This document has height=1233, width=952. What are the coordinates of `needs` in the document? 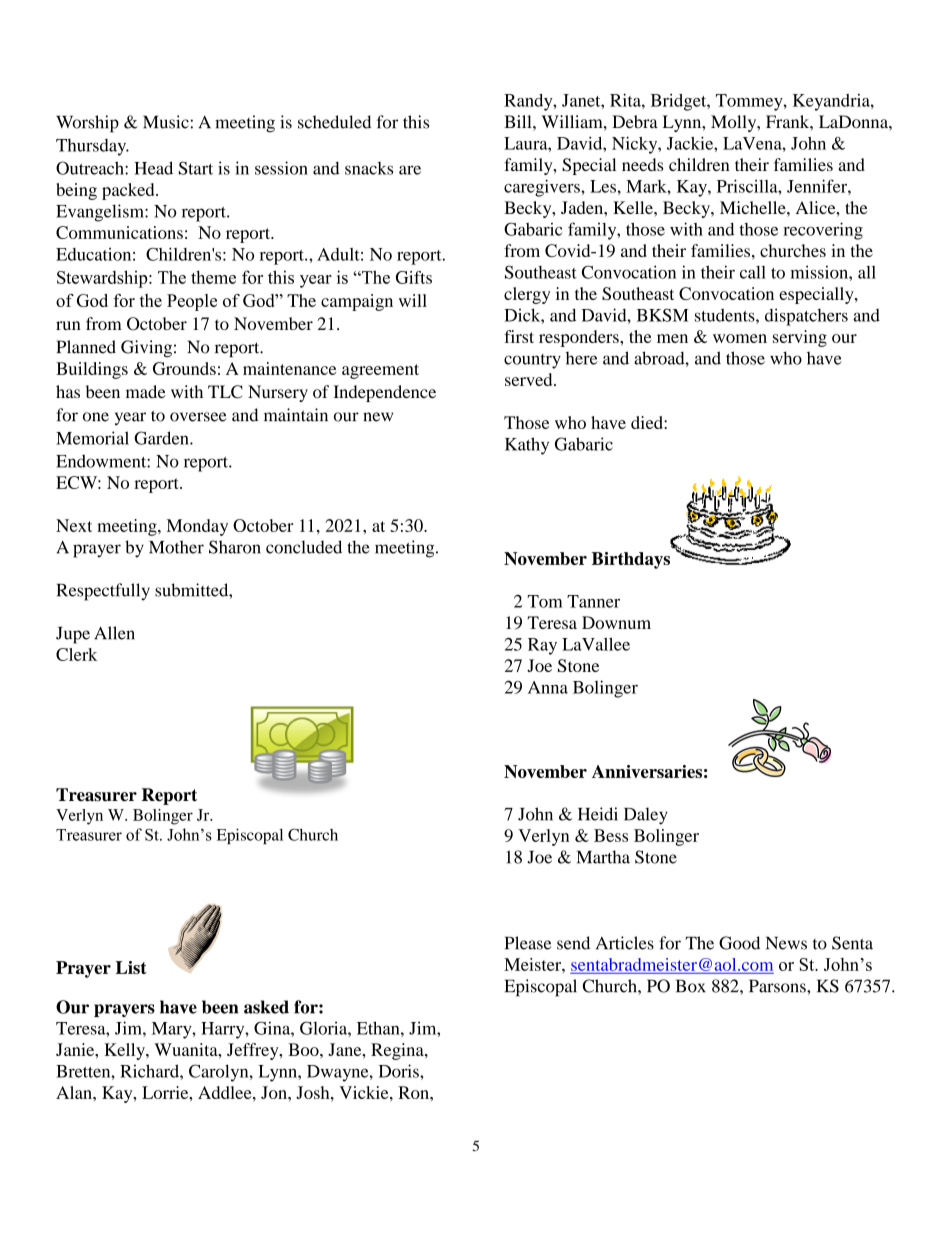 It's located at (642, 164).
